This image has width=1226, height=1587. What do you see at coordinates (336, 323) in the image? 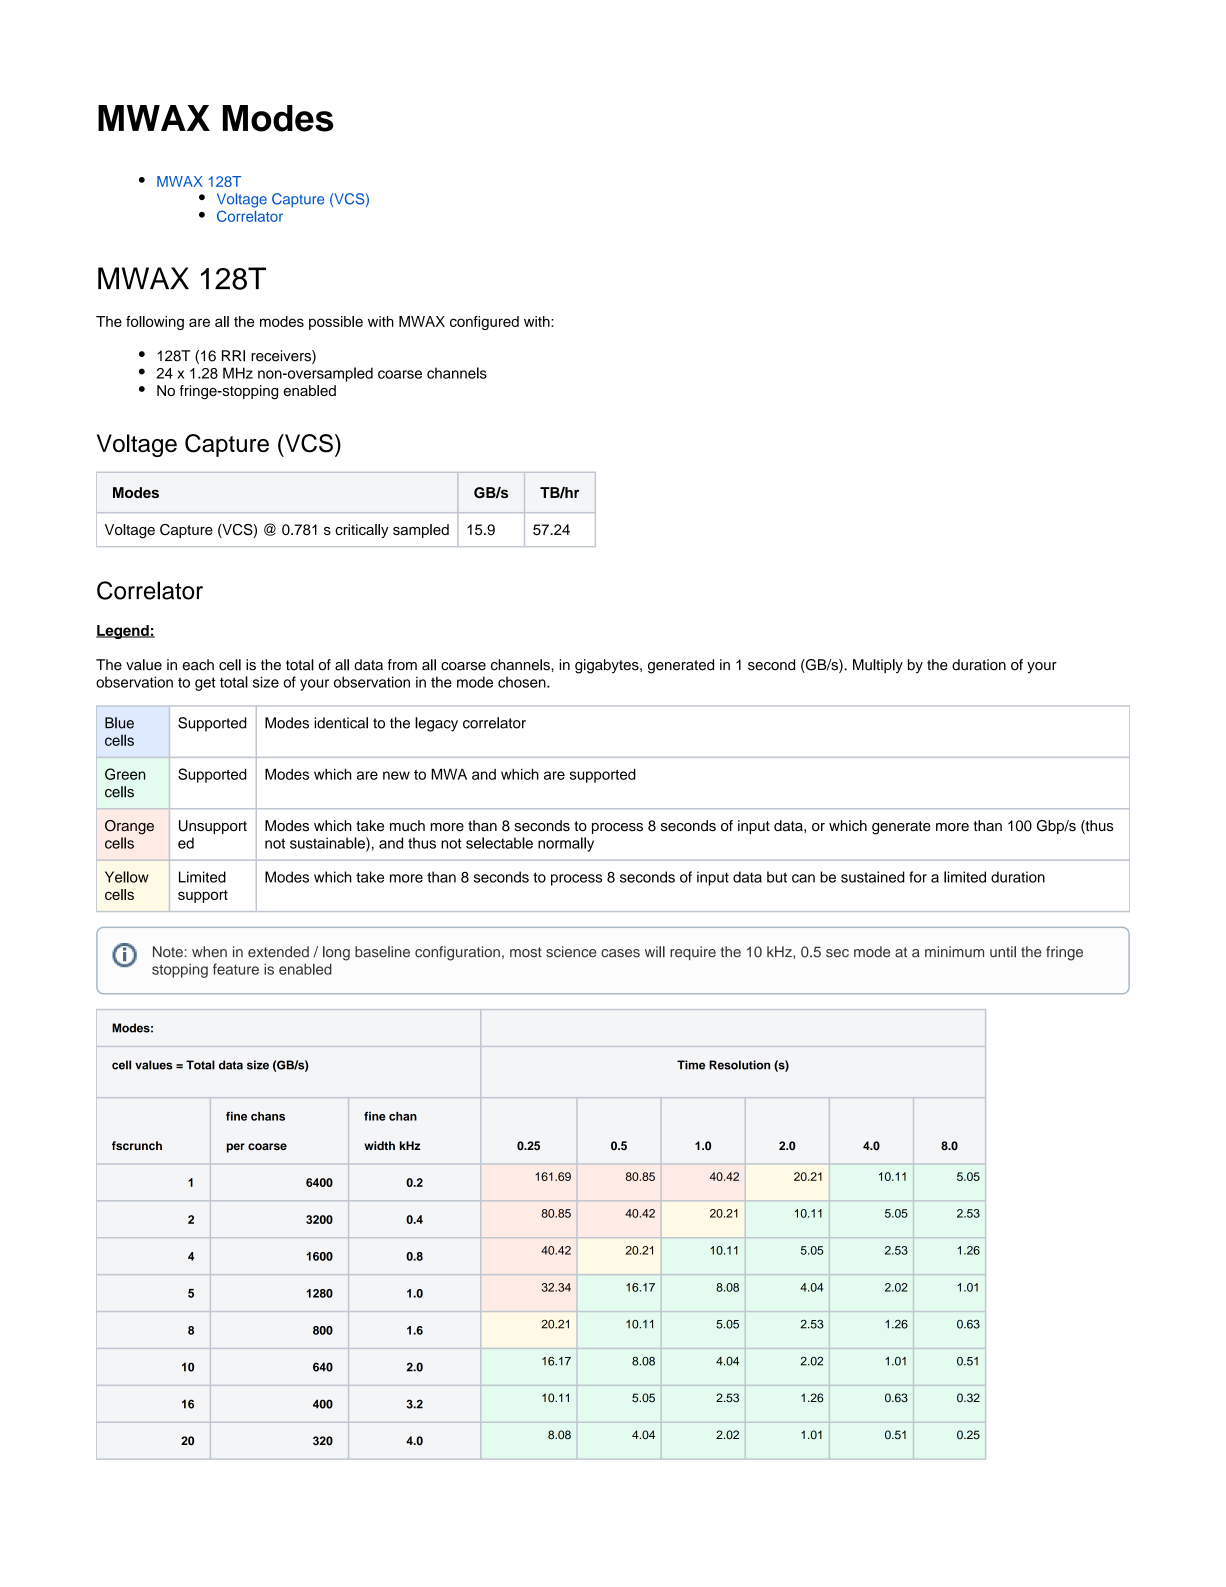
I see `possible` at bounding box center [336, 323].
